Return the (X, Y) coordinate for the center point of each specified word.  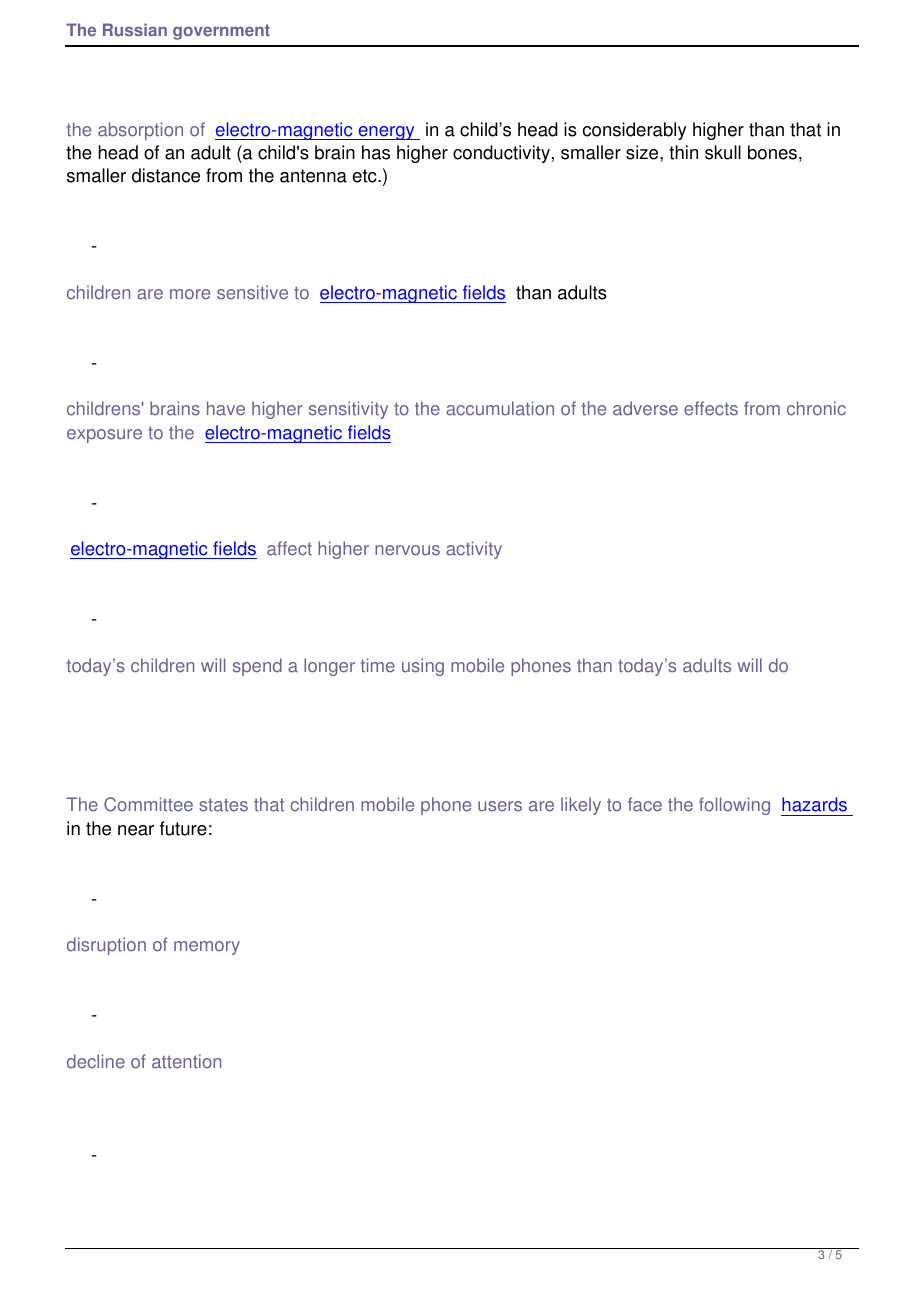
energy (386, 133)
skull (723, 152)
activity (474, 550)
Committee (148, 804)
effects (711, 408)
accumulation (500, 408)
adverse (645, 408)
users (500, 806)
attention (186, 1061)
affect (289, 548)
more (190, 294)
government (221, 32)
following (734, 806)
